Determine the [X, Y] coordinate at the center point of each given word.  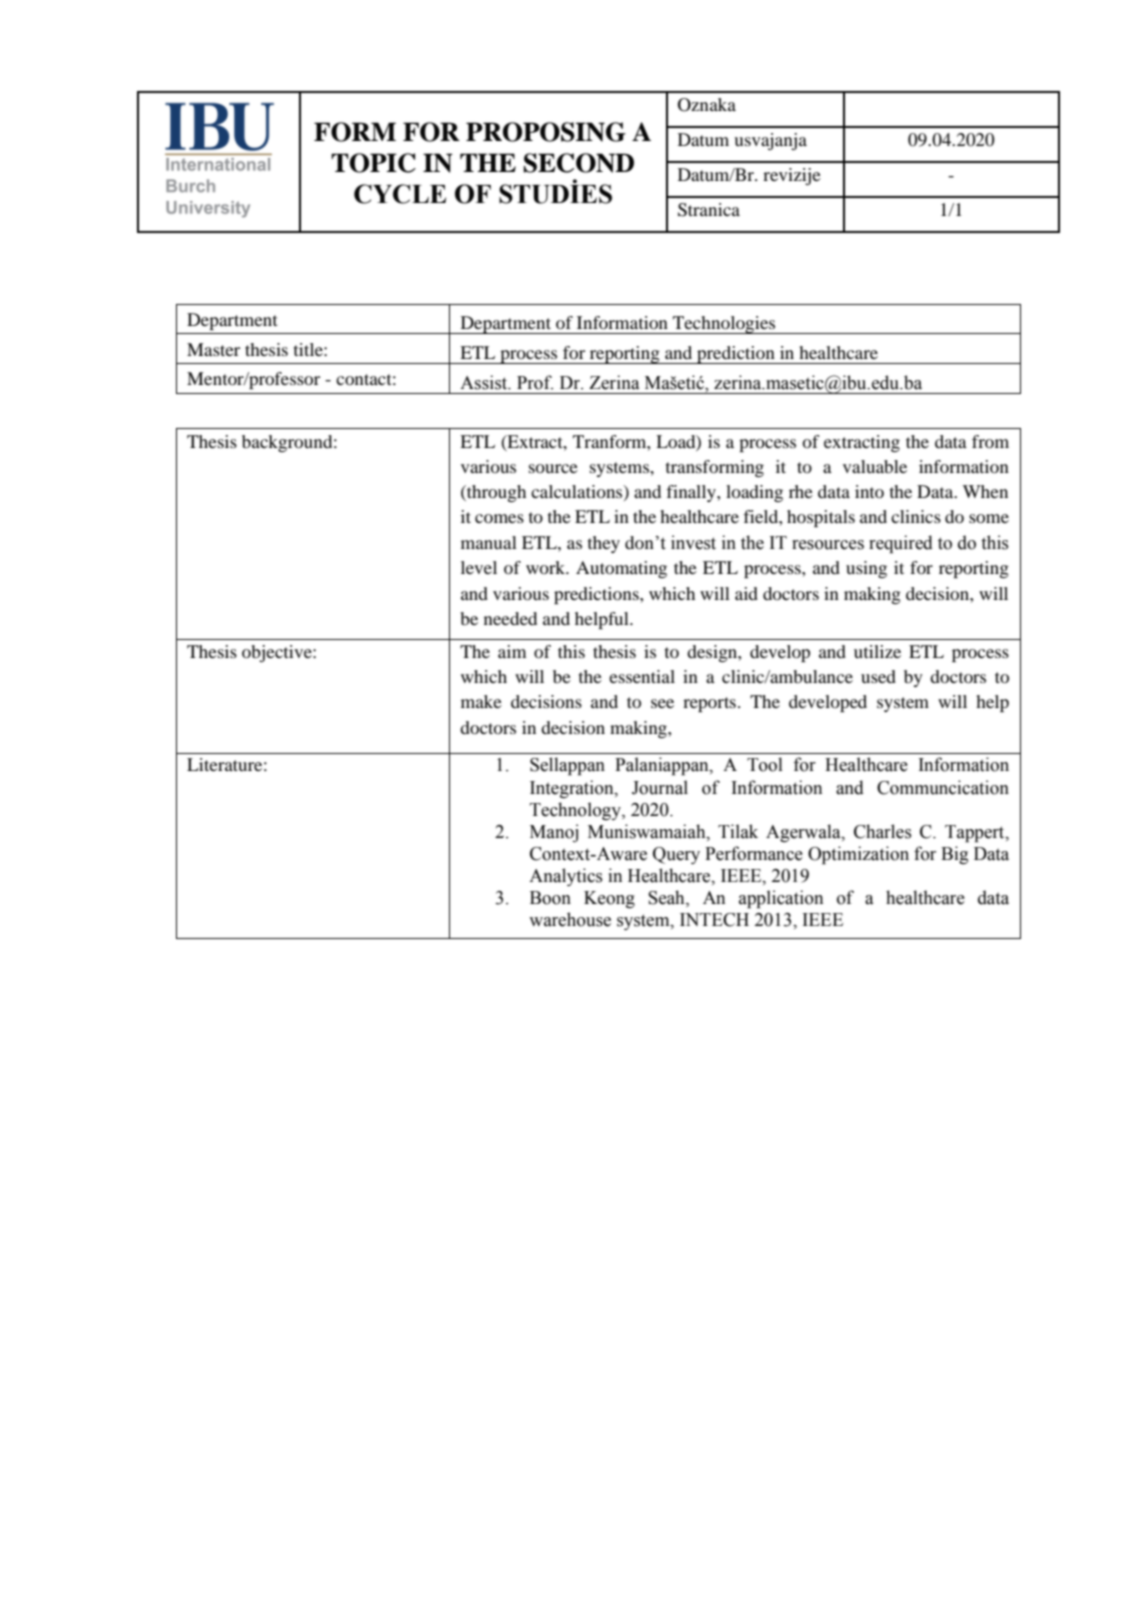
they [604, 544]
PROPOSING [546, 132]
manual [489, 542]
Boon [550, 898]
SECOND [579, 163]
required [901, 544]
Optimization [858, 855]
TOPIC [373, 163]
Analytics [566, 877]
